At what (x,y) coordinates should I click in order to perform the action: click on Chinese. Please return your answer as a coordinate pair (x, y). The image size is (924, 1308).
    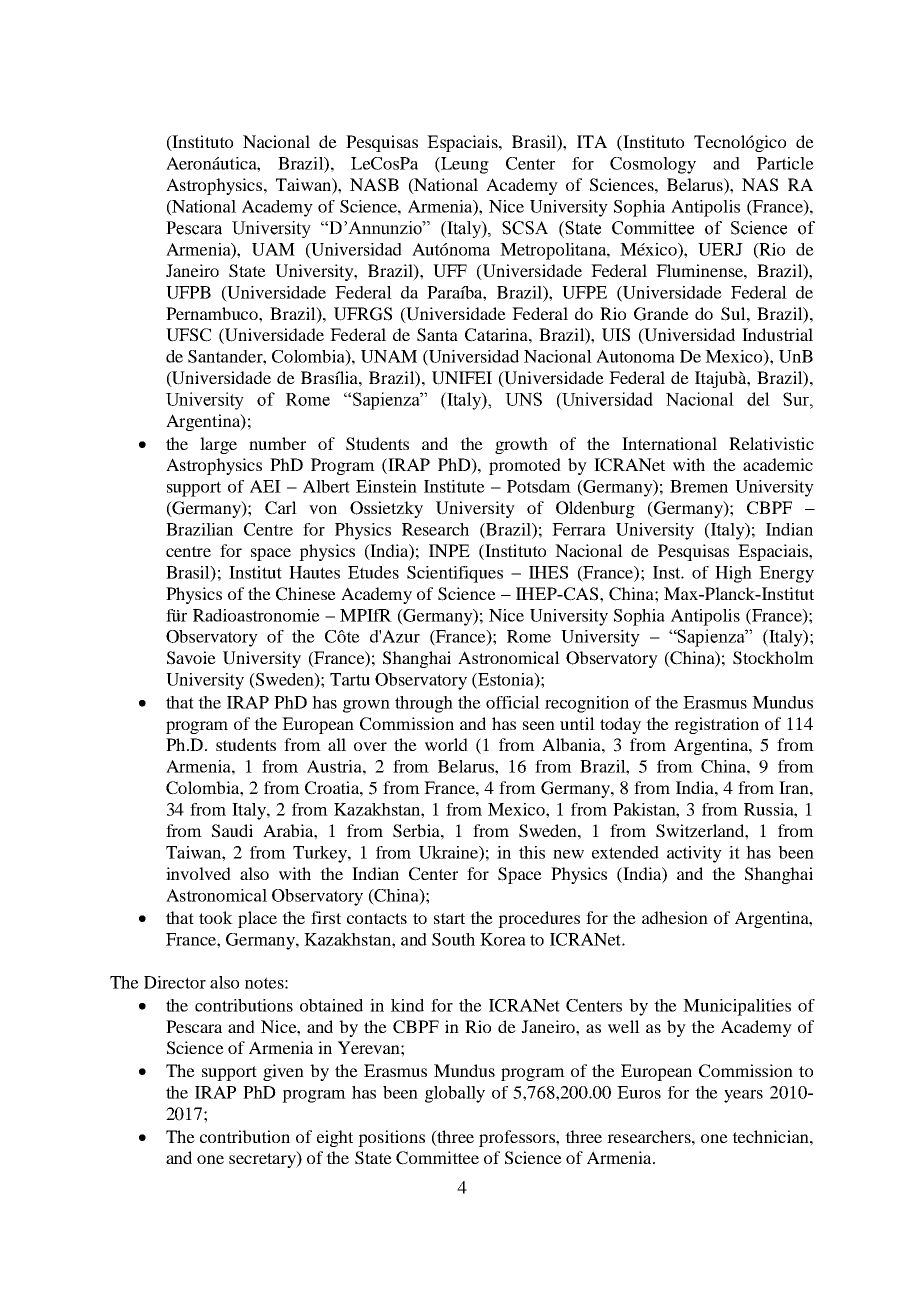
    Looking at the image, I should click on (306, 594).
